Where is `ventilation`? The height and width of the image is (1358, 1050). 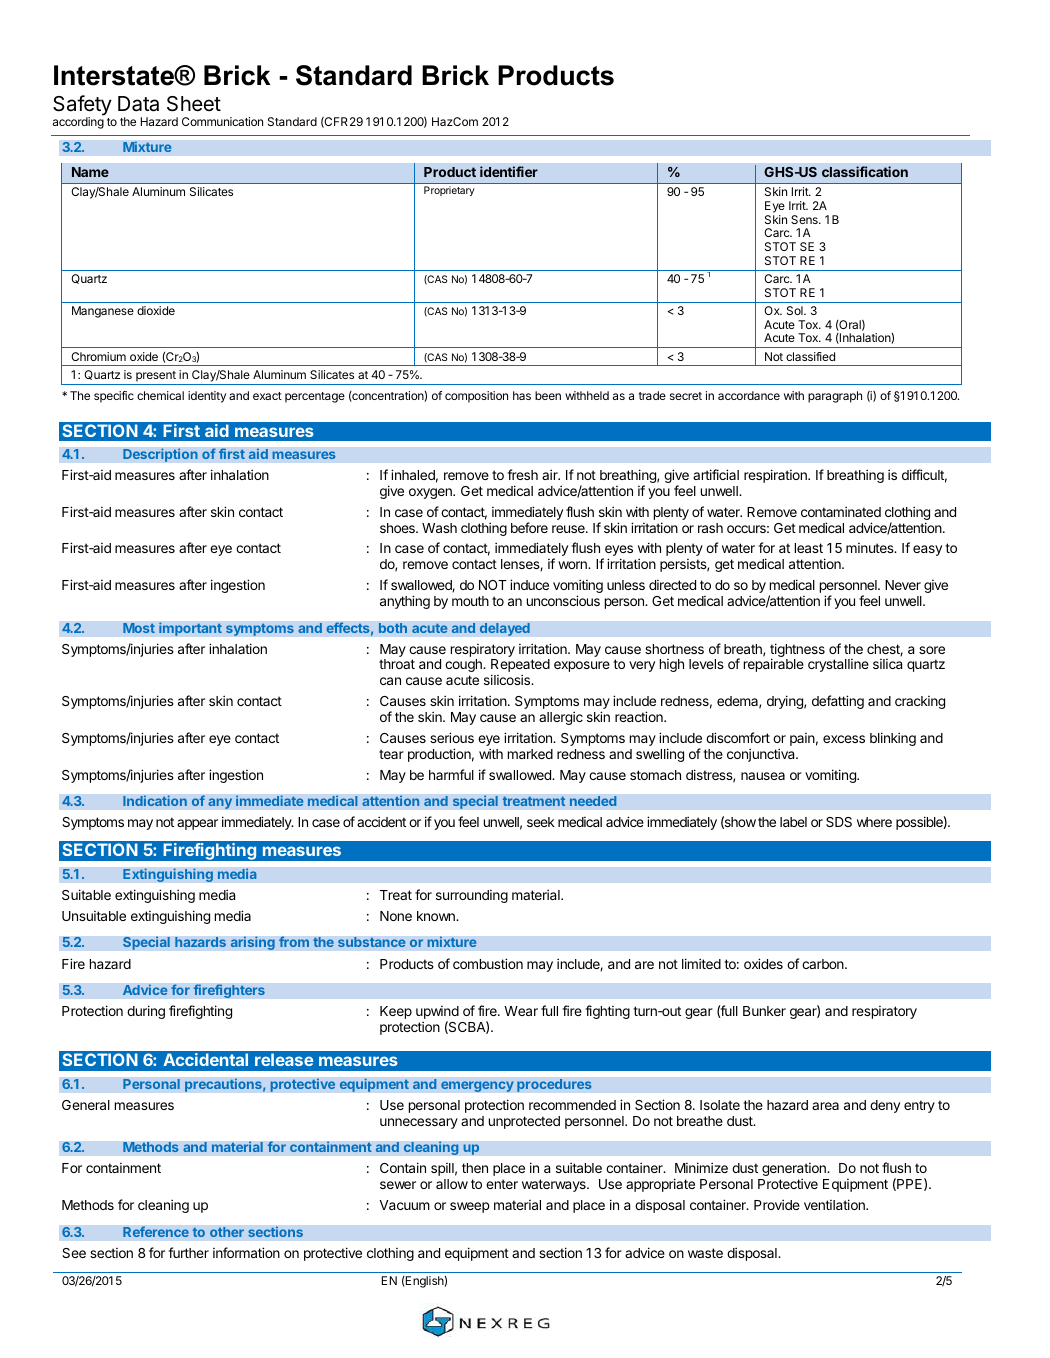 ventilation is located at coordinates (835, 1204).
